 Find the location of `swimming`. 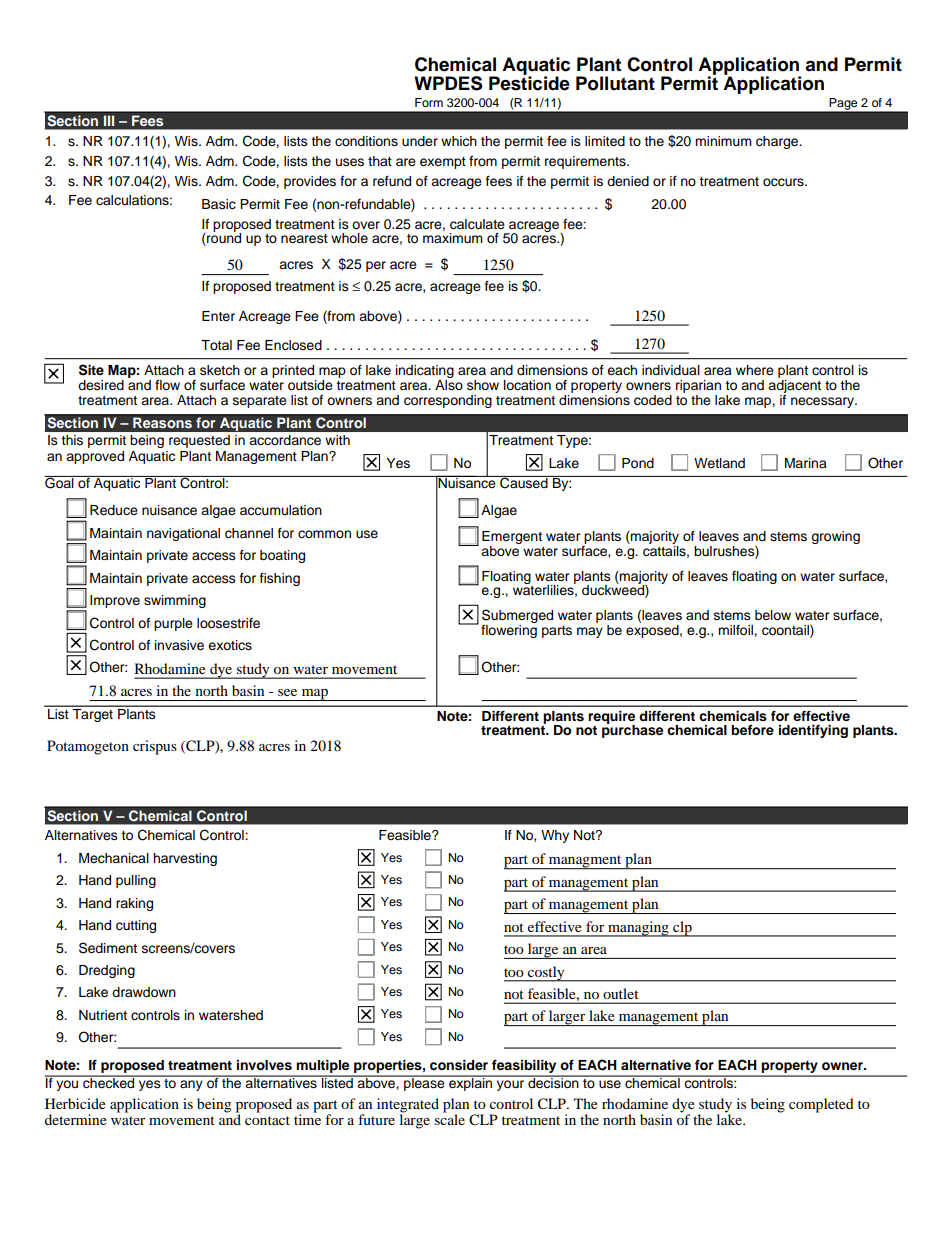

swimming is located at coordinates (175, 601).
